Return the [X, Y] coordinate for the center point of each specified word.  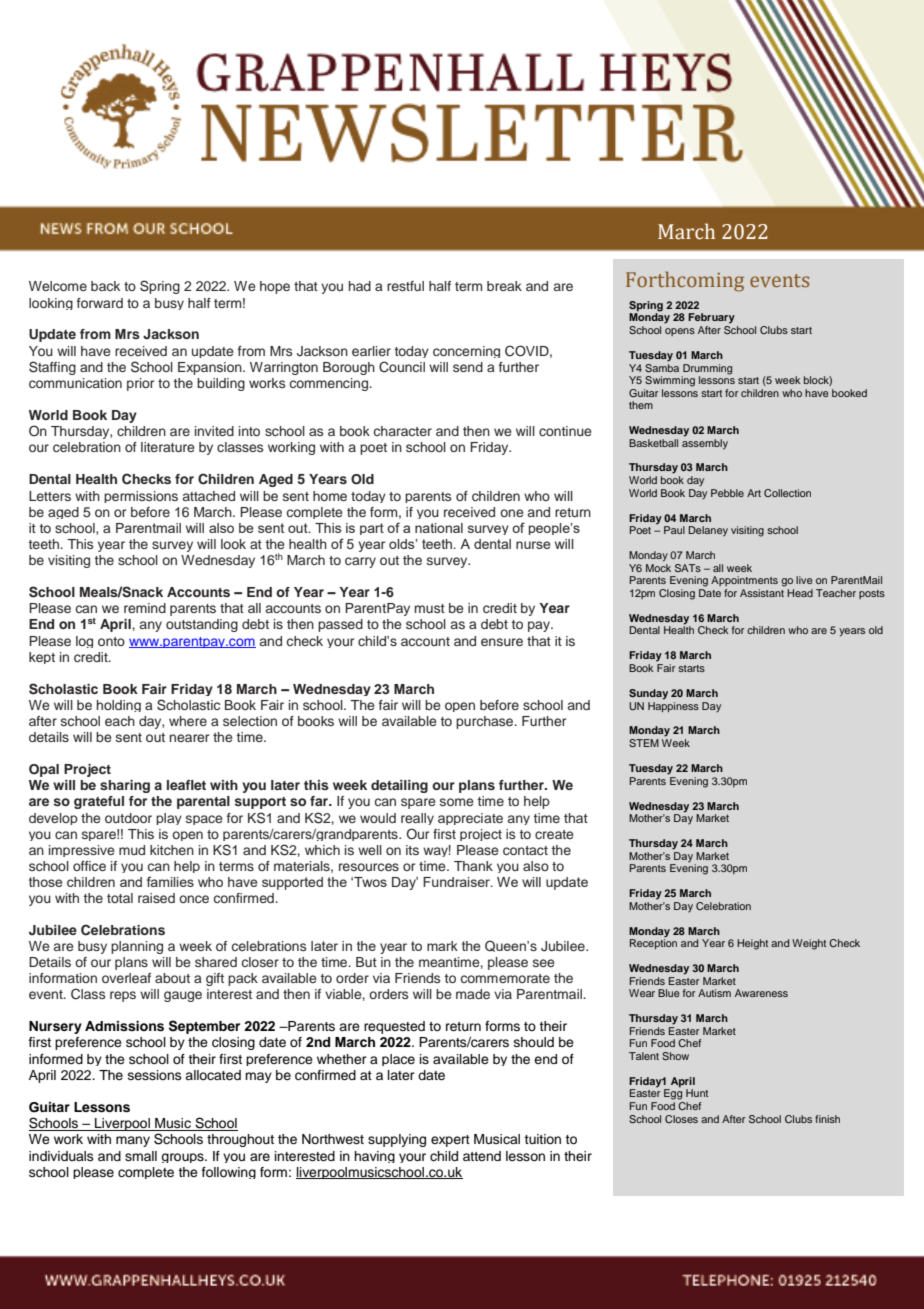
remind [145, 608]
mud [132, 850]
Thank [473, 866]
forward [100, 303]
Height [752, 944]
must [430, 608]
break [504, 286]
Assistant [762, 593]
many [133, 1141]
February [711, 318]
